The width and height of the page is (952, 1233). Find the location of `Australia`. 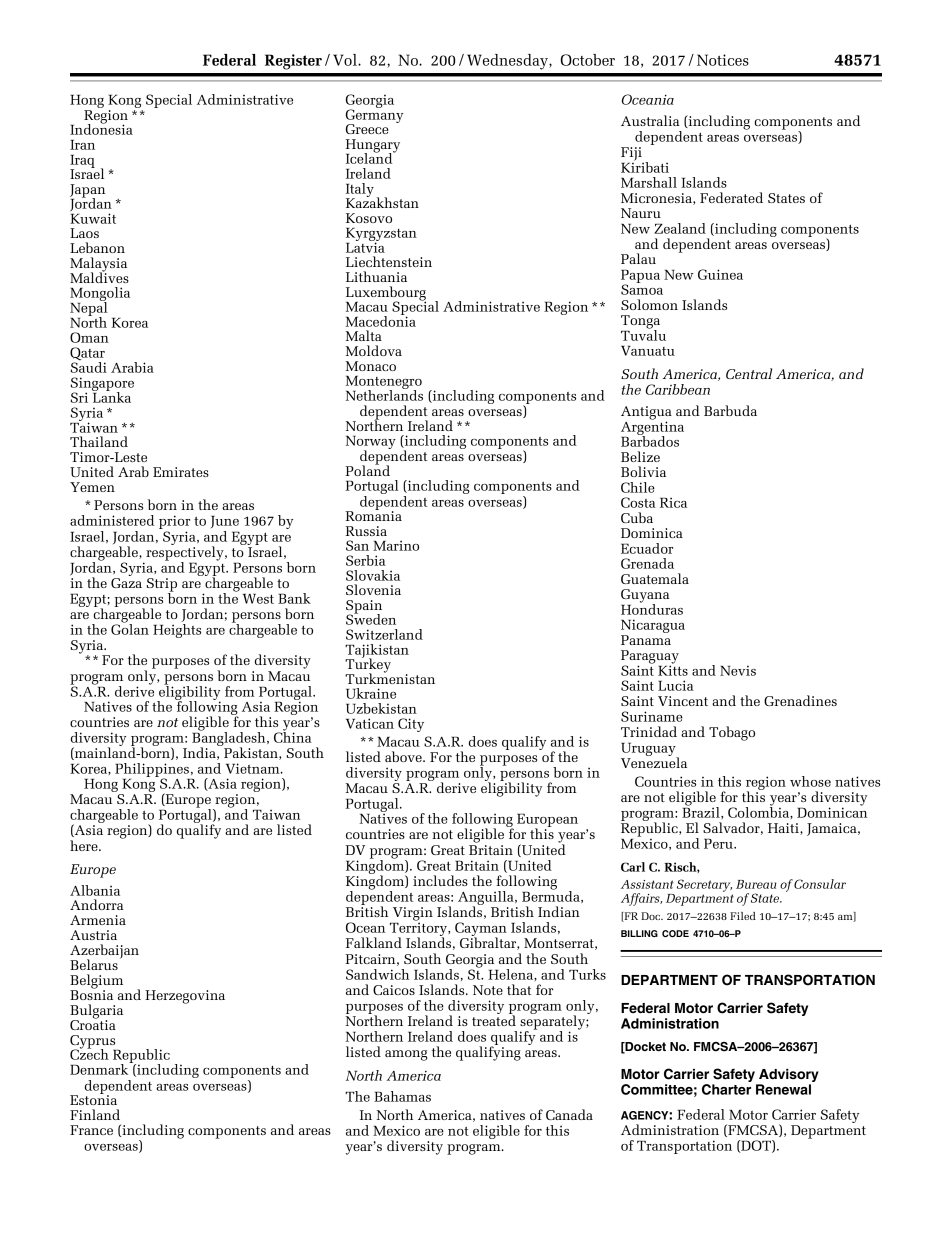

Australia is located at coordinates (650, 120).
